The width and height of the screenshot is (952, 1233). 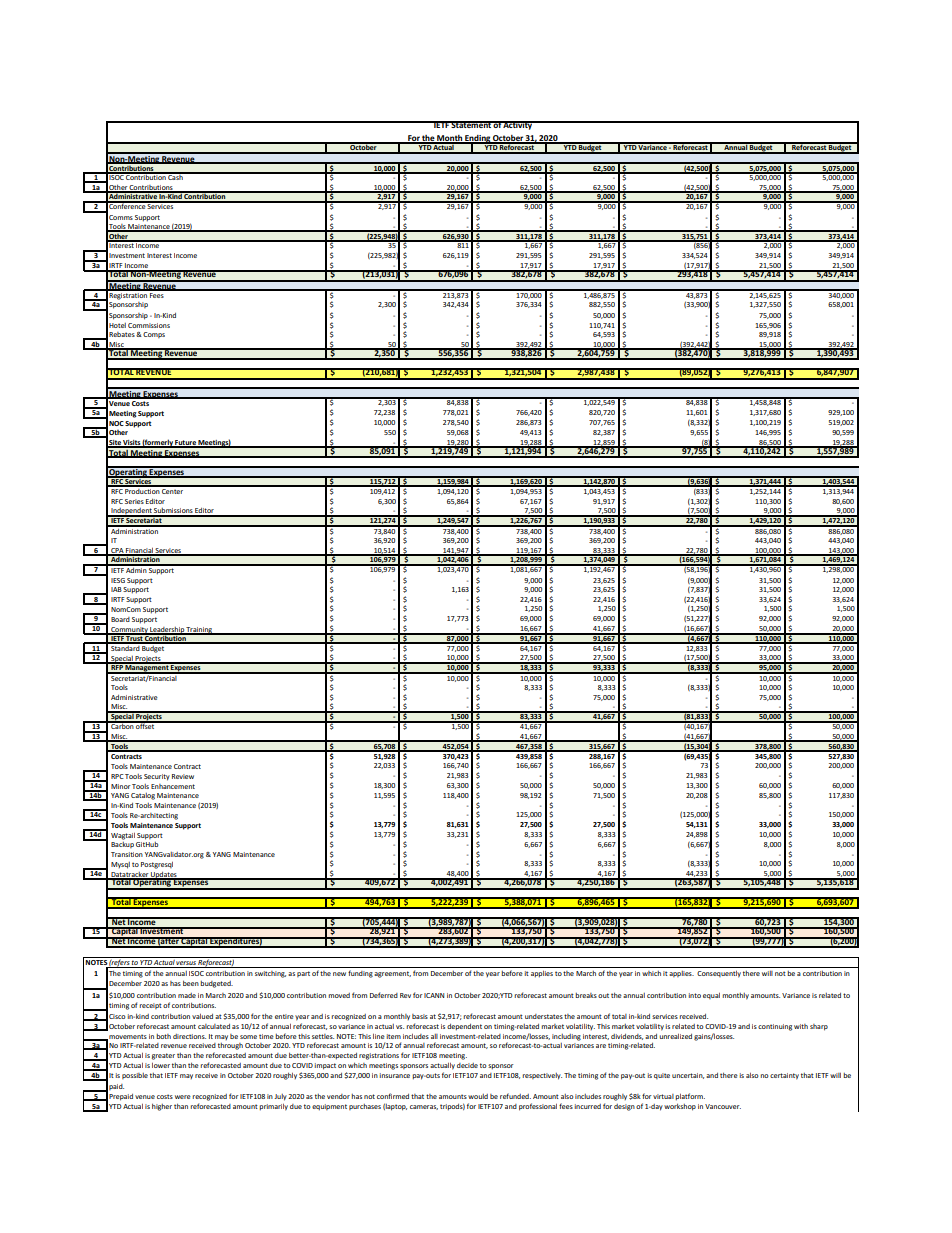 What do you see at coordinates (183, 1097) in the screenshot?
I see `were` at bounding box center [183, 1097].
